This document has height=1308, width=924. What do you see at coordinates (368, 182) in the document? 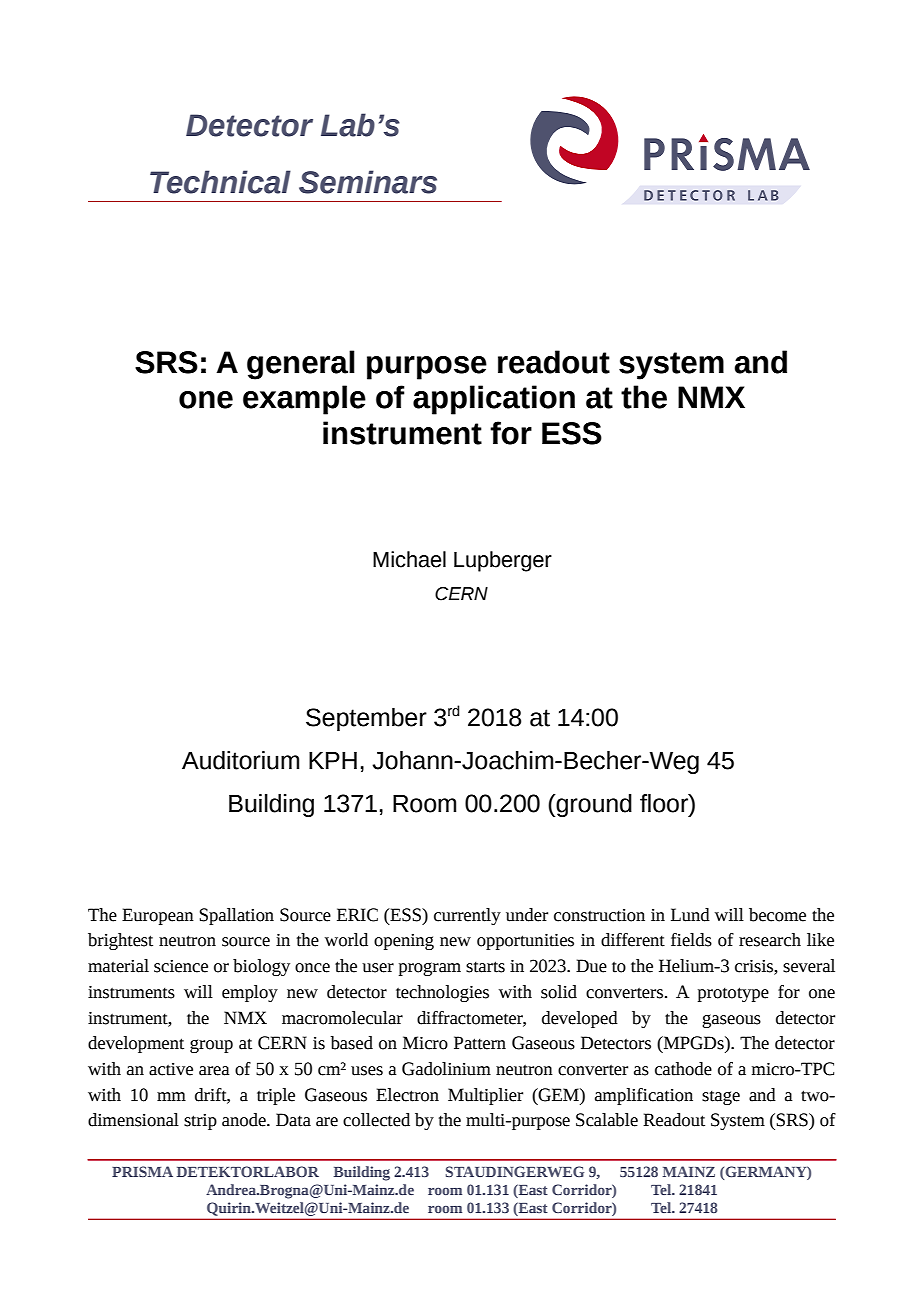
I see `Seminars` at bounding box center [368, 182].
